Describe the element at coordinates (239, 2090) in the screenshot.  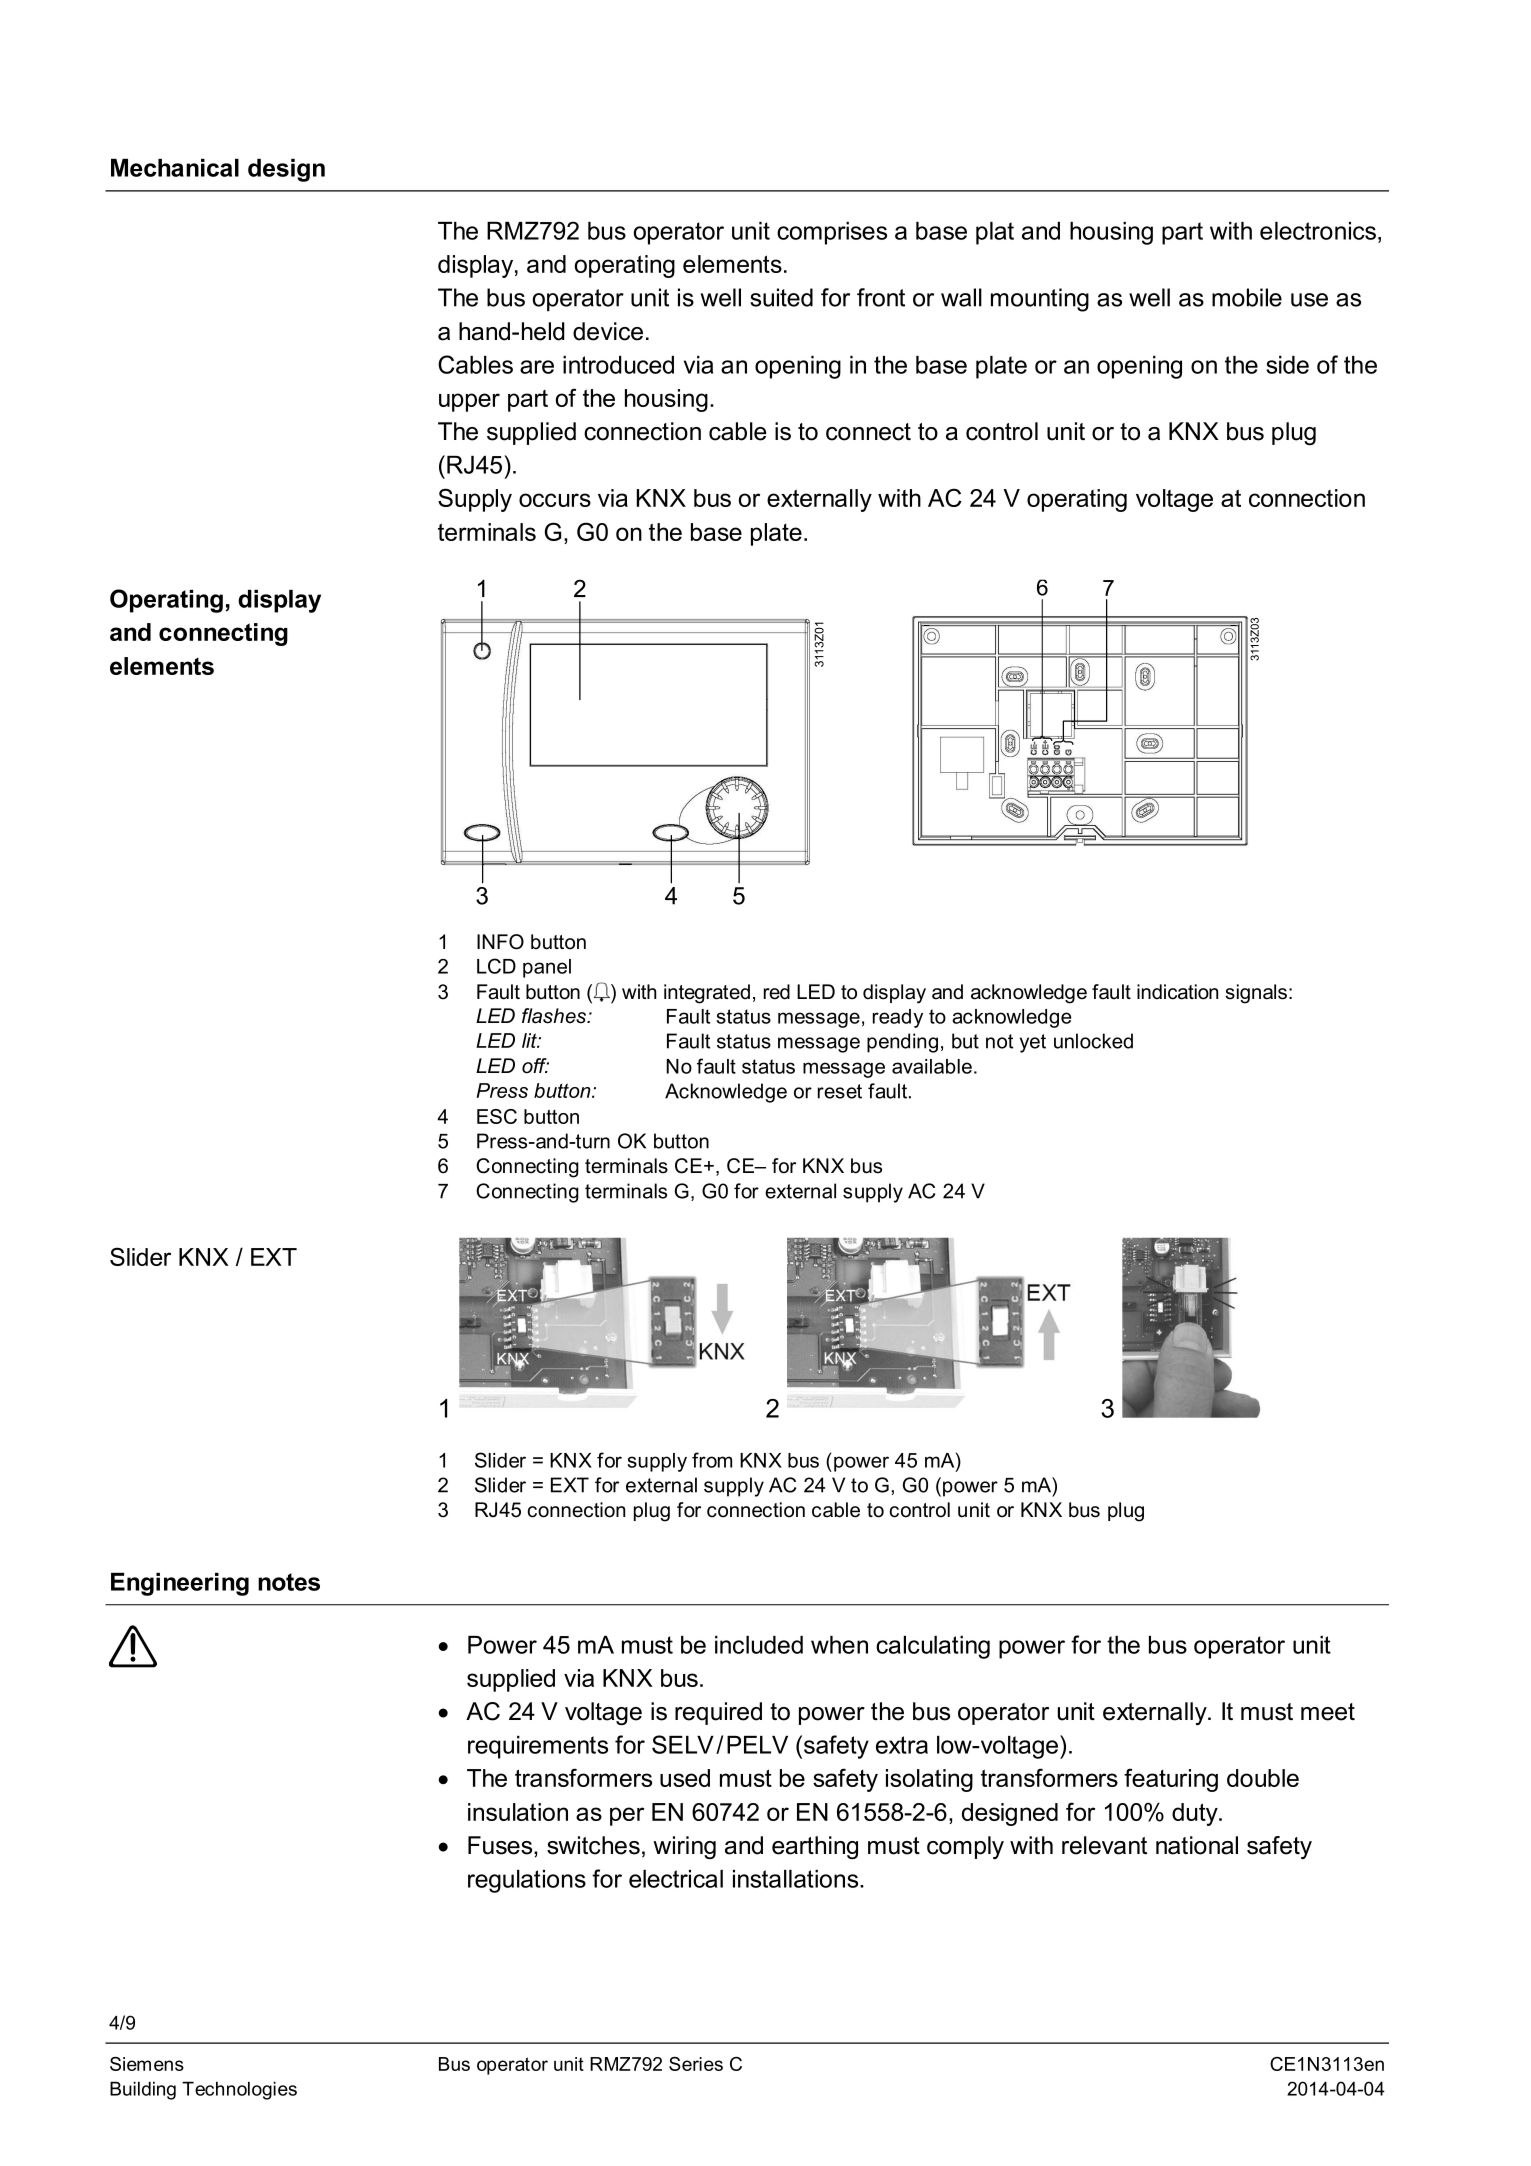
I see `Technologies` at that location.
